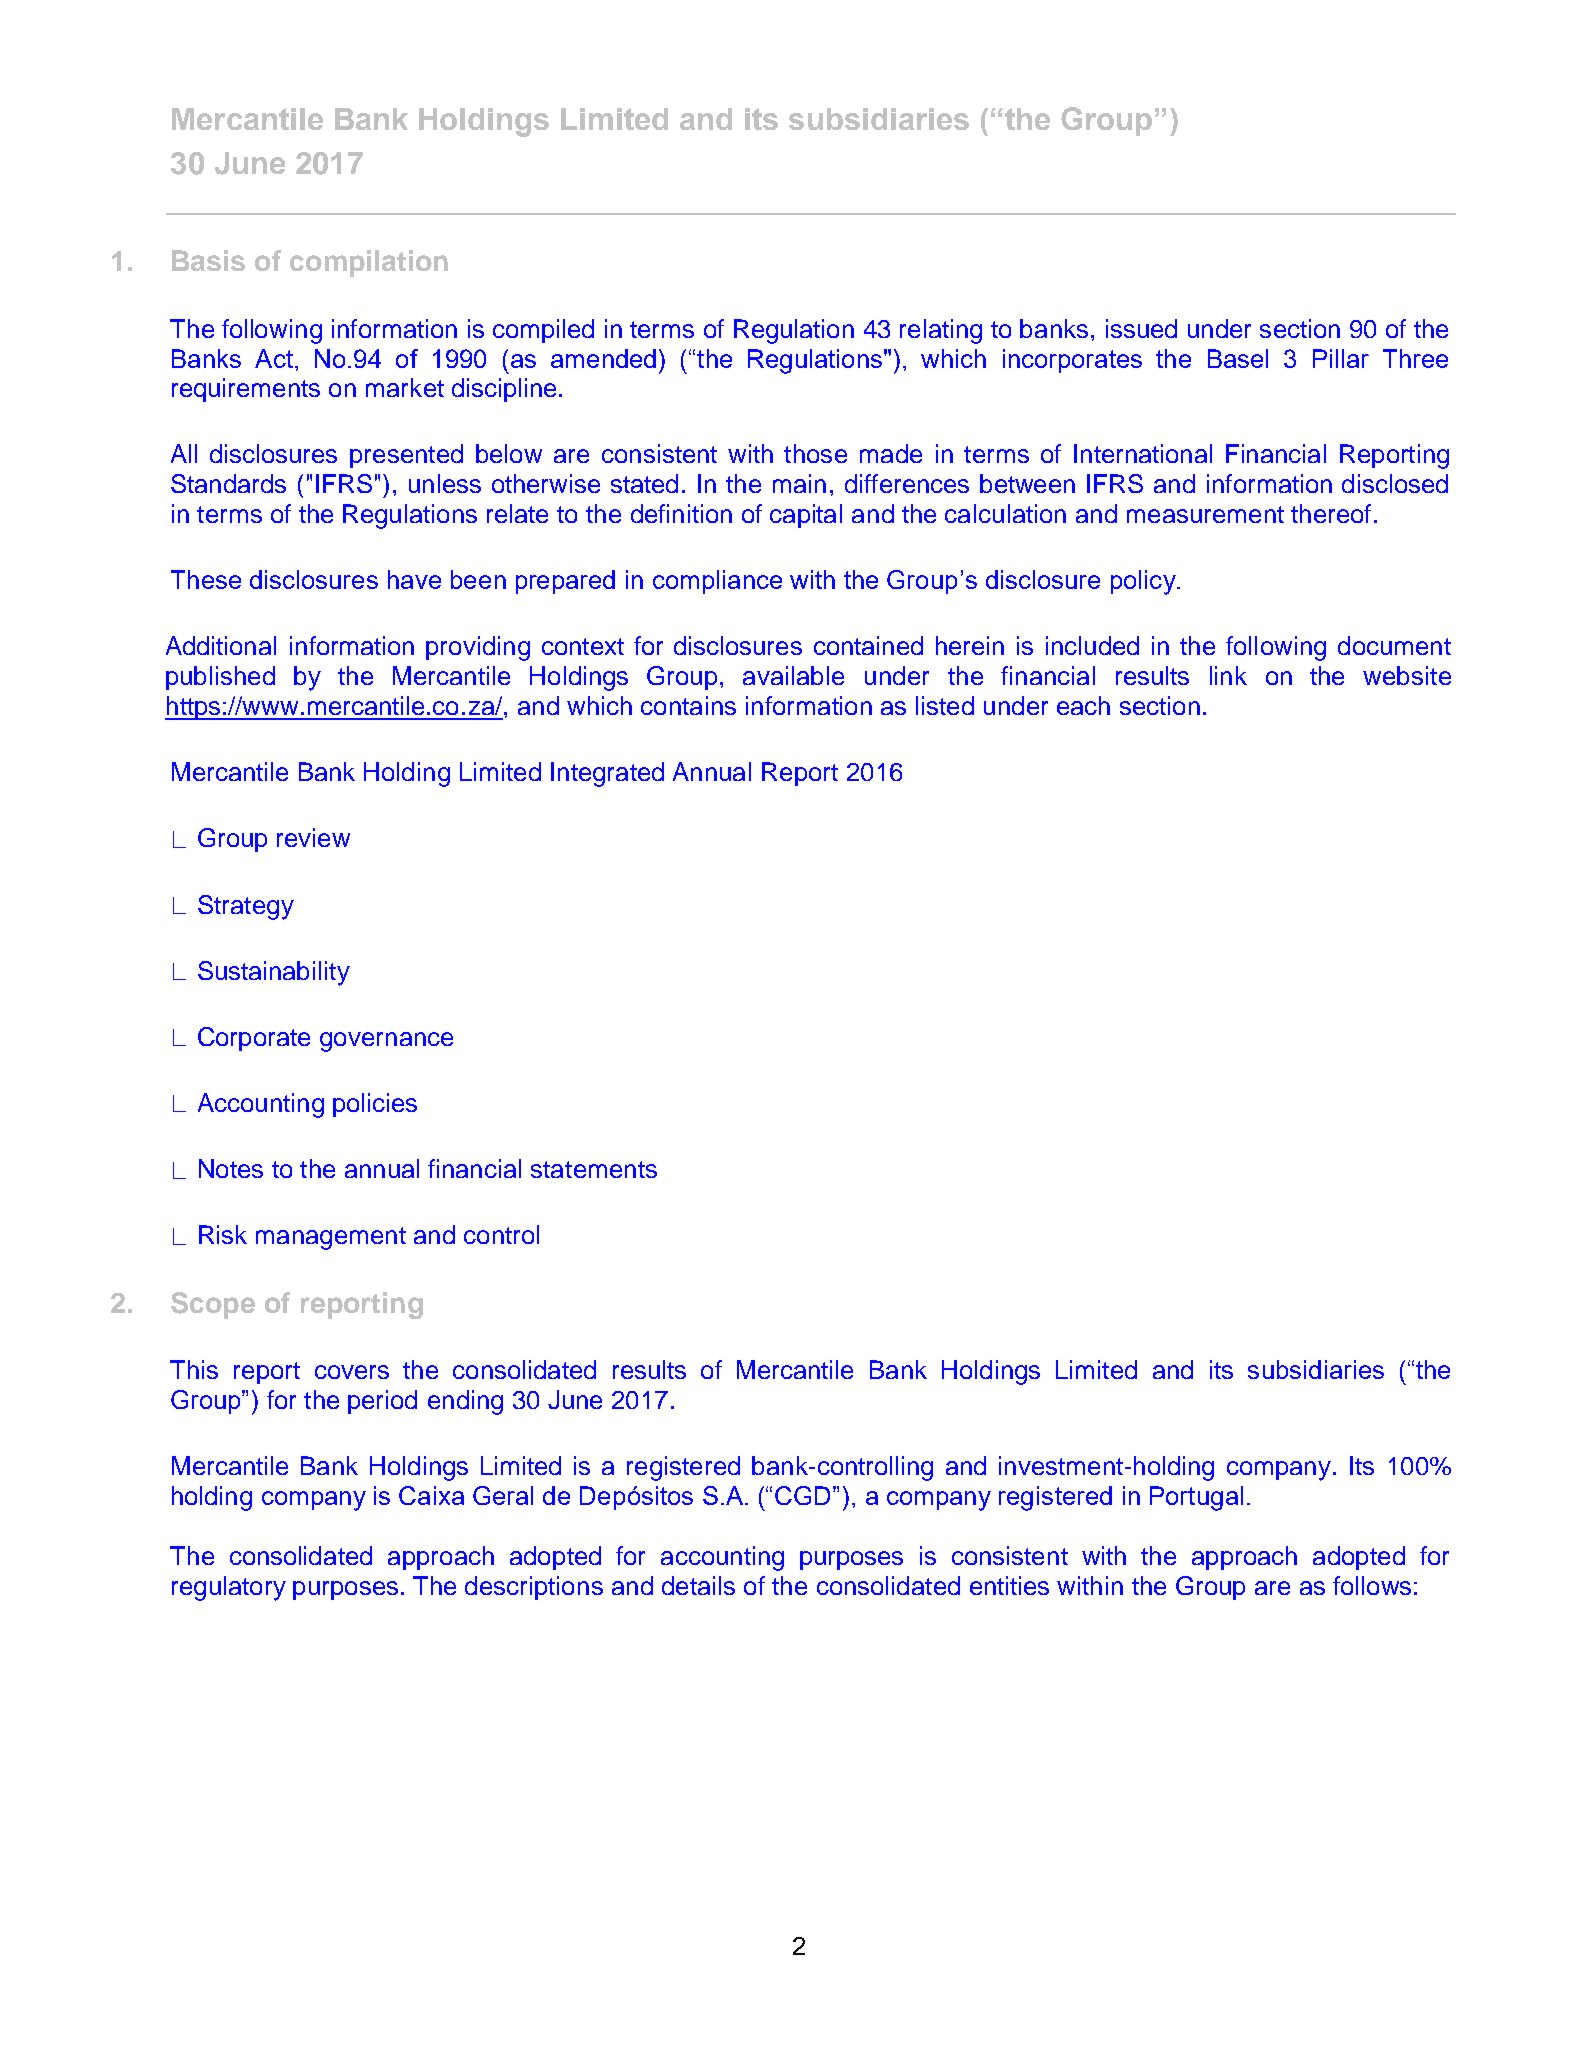 This image has width=1587, height=2054. I want to click on details, so click(698, 1585).
